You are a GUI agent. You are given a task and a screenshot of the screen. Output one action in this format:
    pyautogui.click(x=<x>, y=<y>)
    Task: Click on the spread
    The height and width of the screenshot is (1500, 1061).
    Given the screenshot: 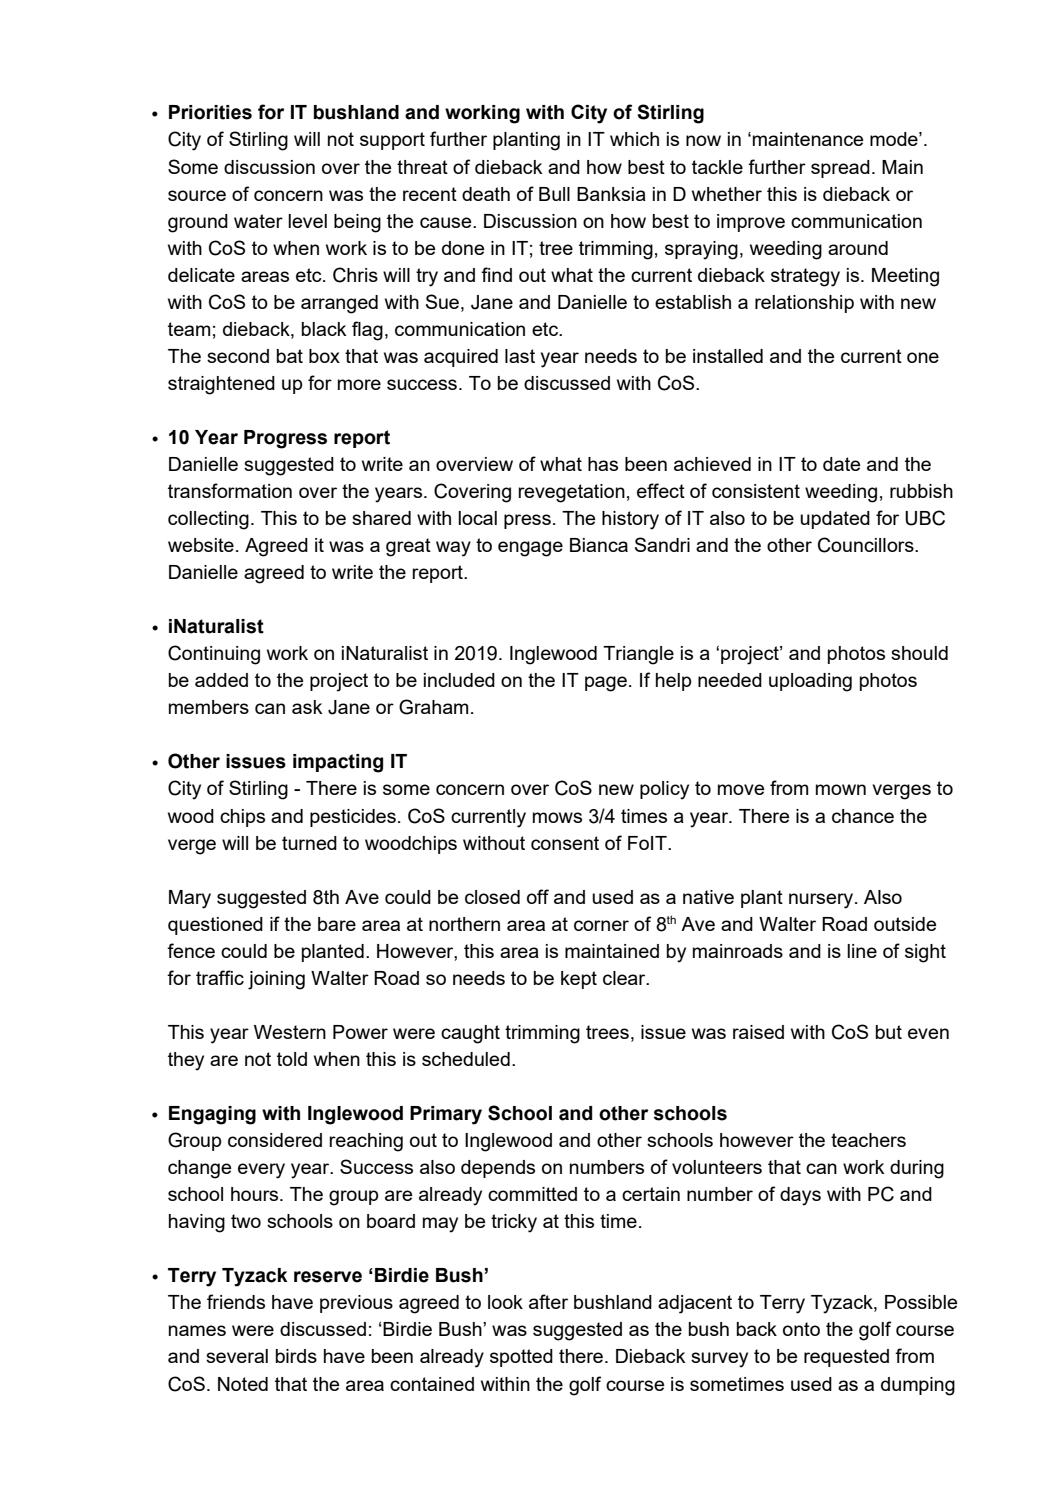 What is the action you would take?
    pyautogui.click(x=840, y=169)
